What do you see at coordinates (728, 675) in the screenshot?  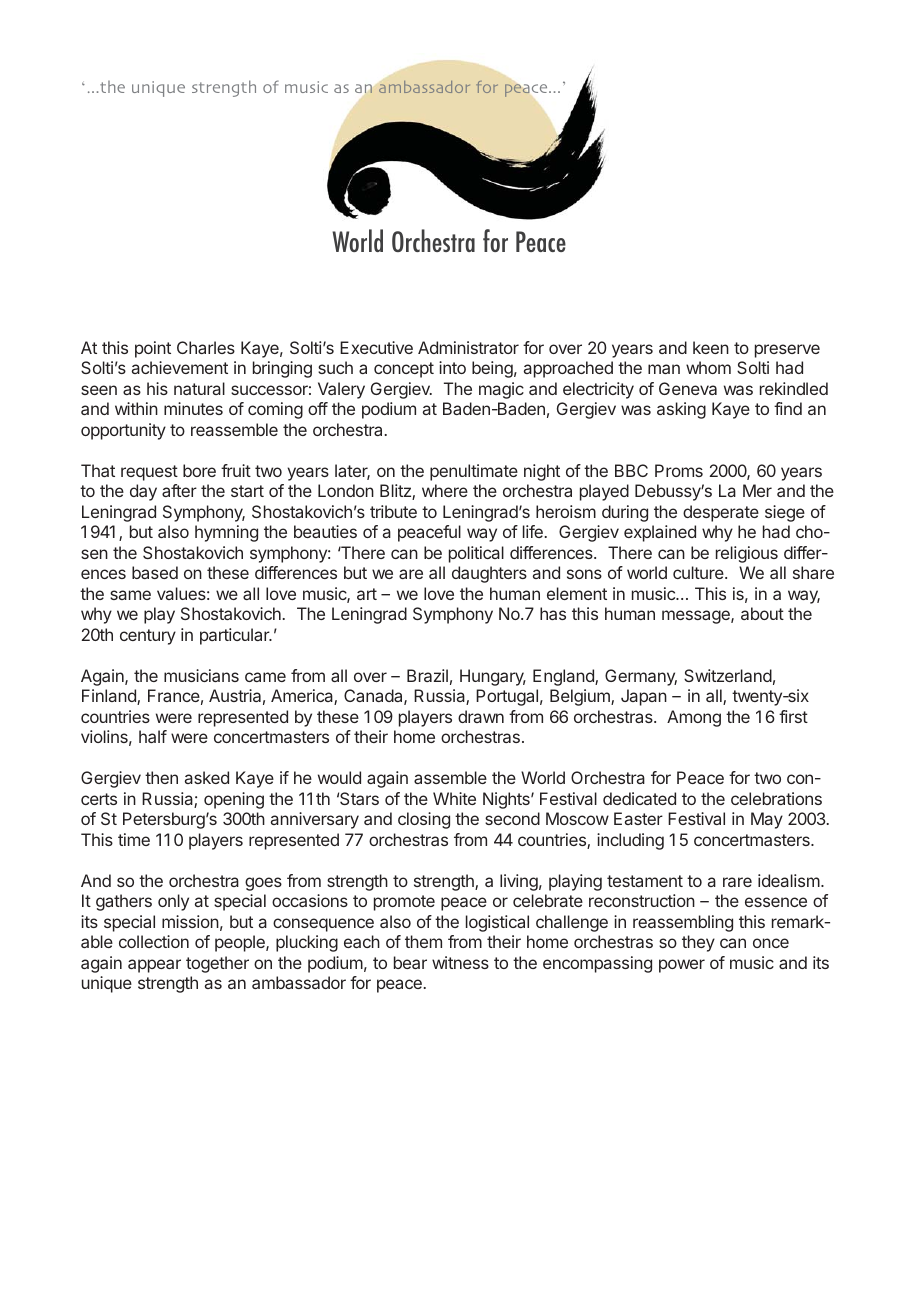 I see `Switzerland` at bounding box center [728, 675].
